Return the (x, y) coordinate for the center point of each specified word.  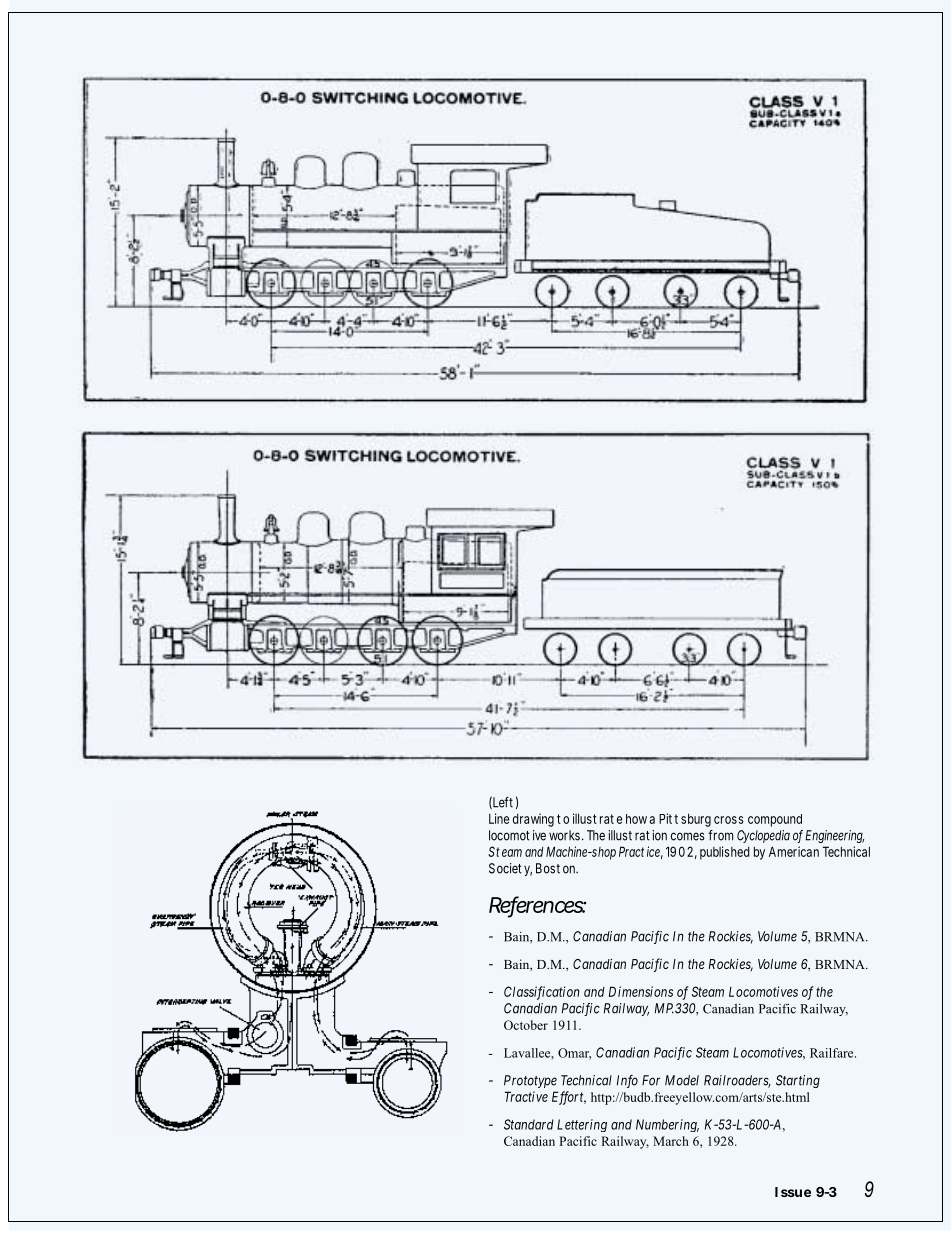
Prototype (530, 1081)
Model (682, 1080)
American (794, 851)
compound (775, 820)
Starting (798, 1081)
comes (688, 836)
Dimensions (641, 991)
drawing (533, 820)
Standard (529, 1124)
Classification (542, 993)
